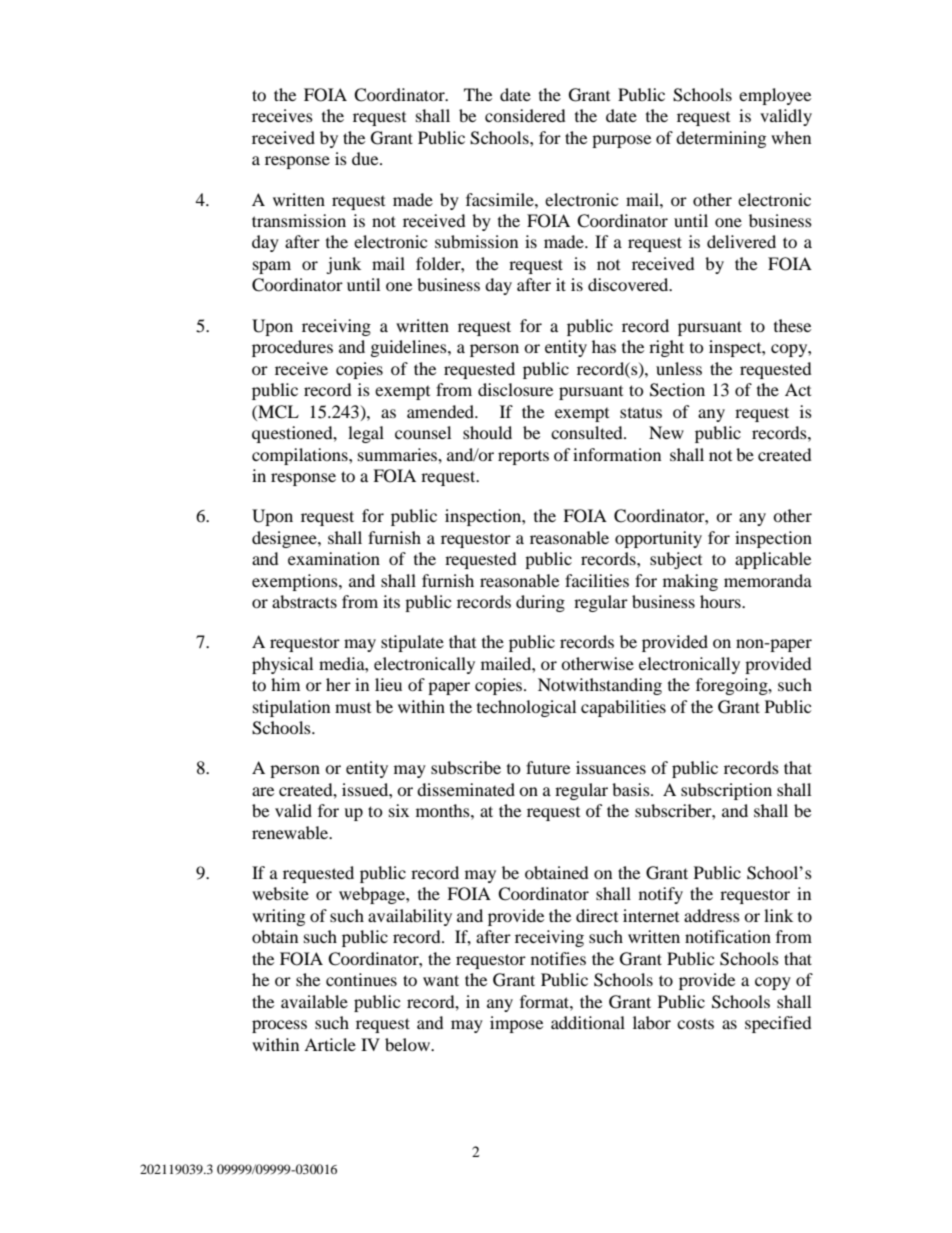 The image size is (952, 1233). Describe the element at coordinates (792, 325) in the document. I see `these` at that location.
